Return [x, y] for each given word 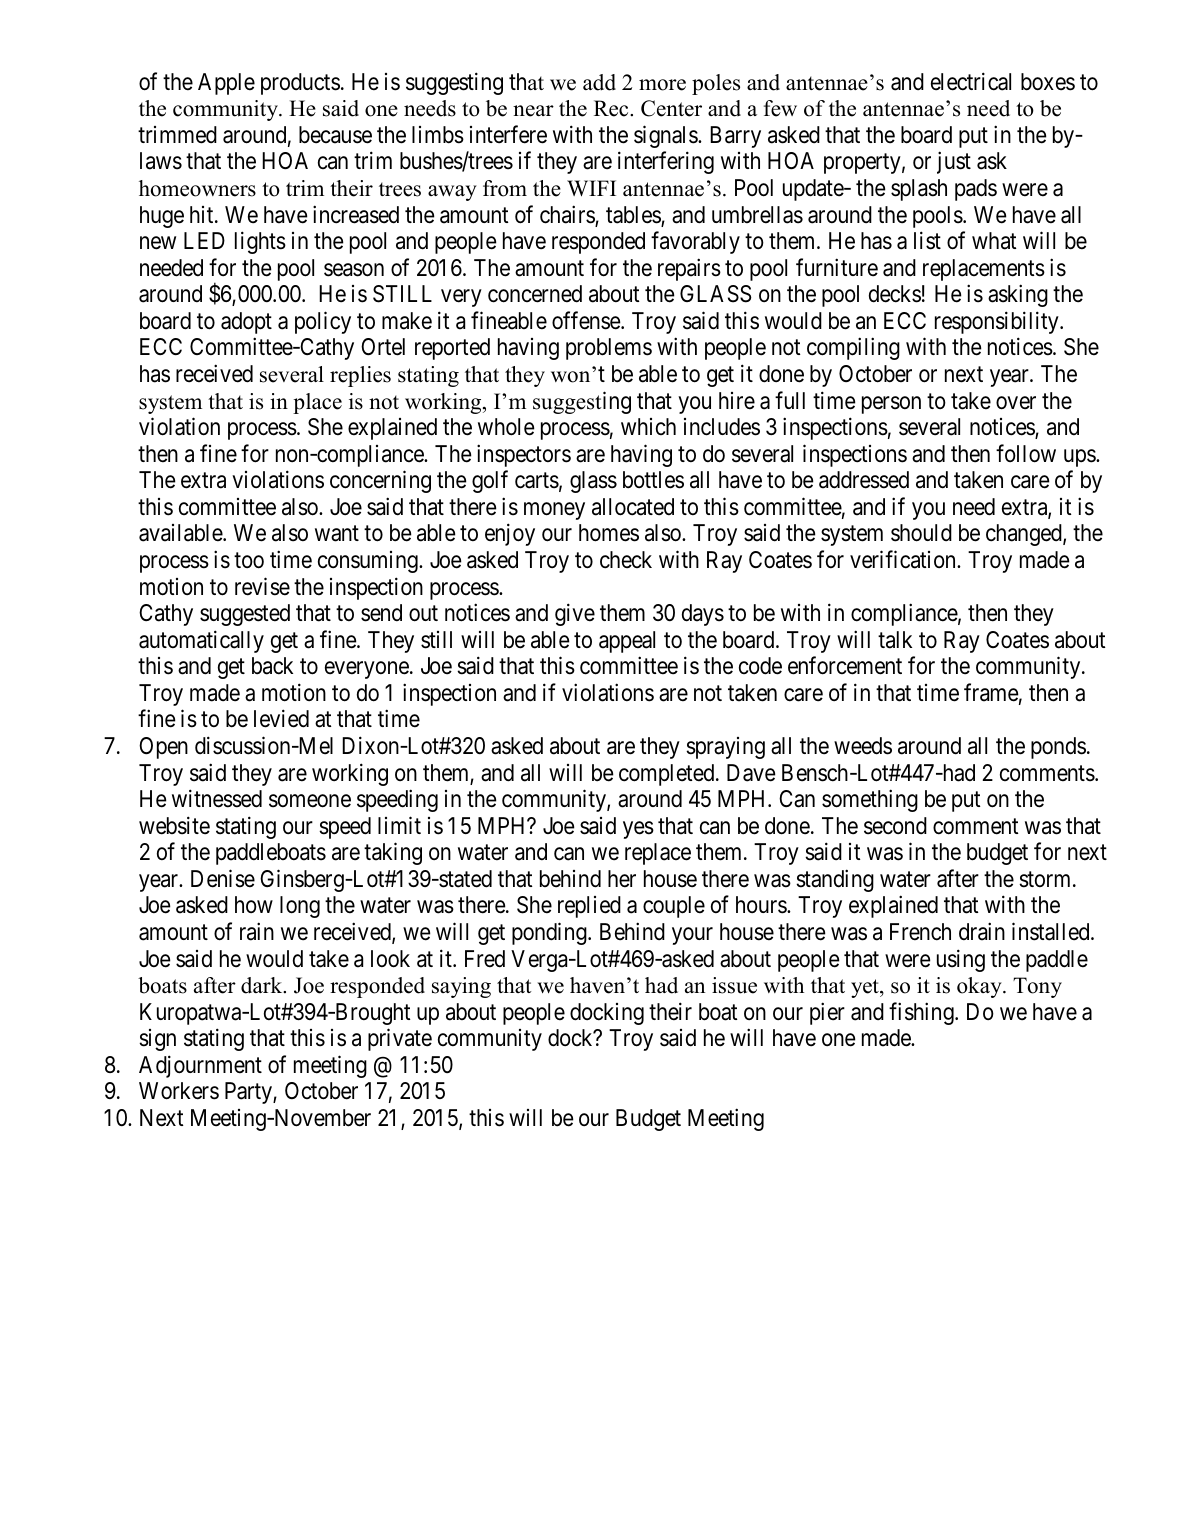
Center [671, 108]
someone [310, 801]
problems [609, 349]
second [895, 826]
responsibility [998, 322]
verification [904, 559]
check [626, 560]
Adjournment [200, 1066]
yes [638, 830]
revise [262, 586]
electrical [971, 81]
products [300, 84]
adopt [246, 323]
